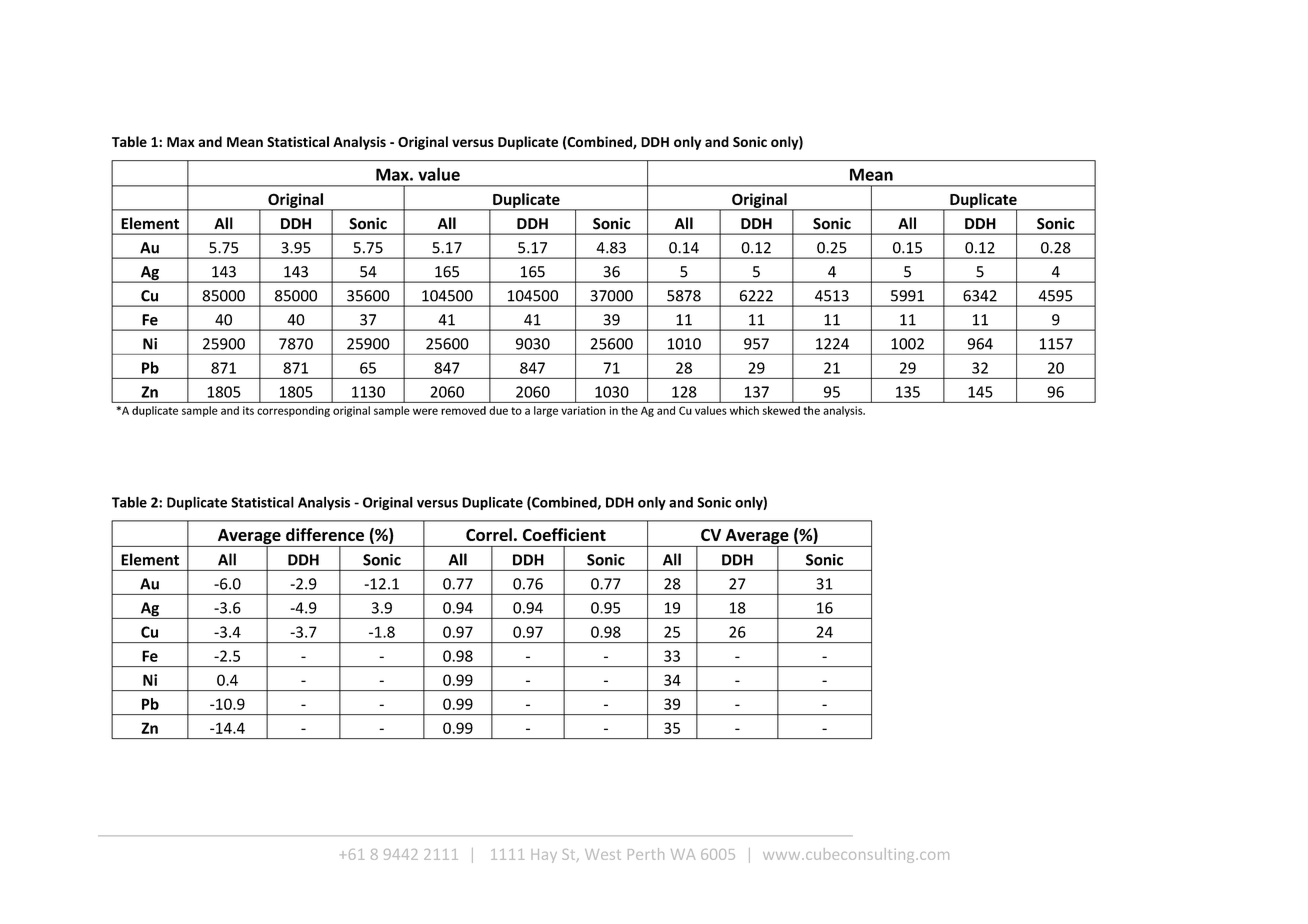  Describe the element at coordinates (498, 410) in the screenshot. I see `due` at that location.
